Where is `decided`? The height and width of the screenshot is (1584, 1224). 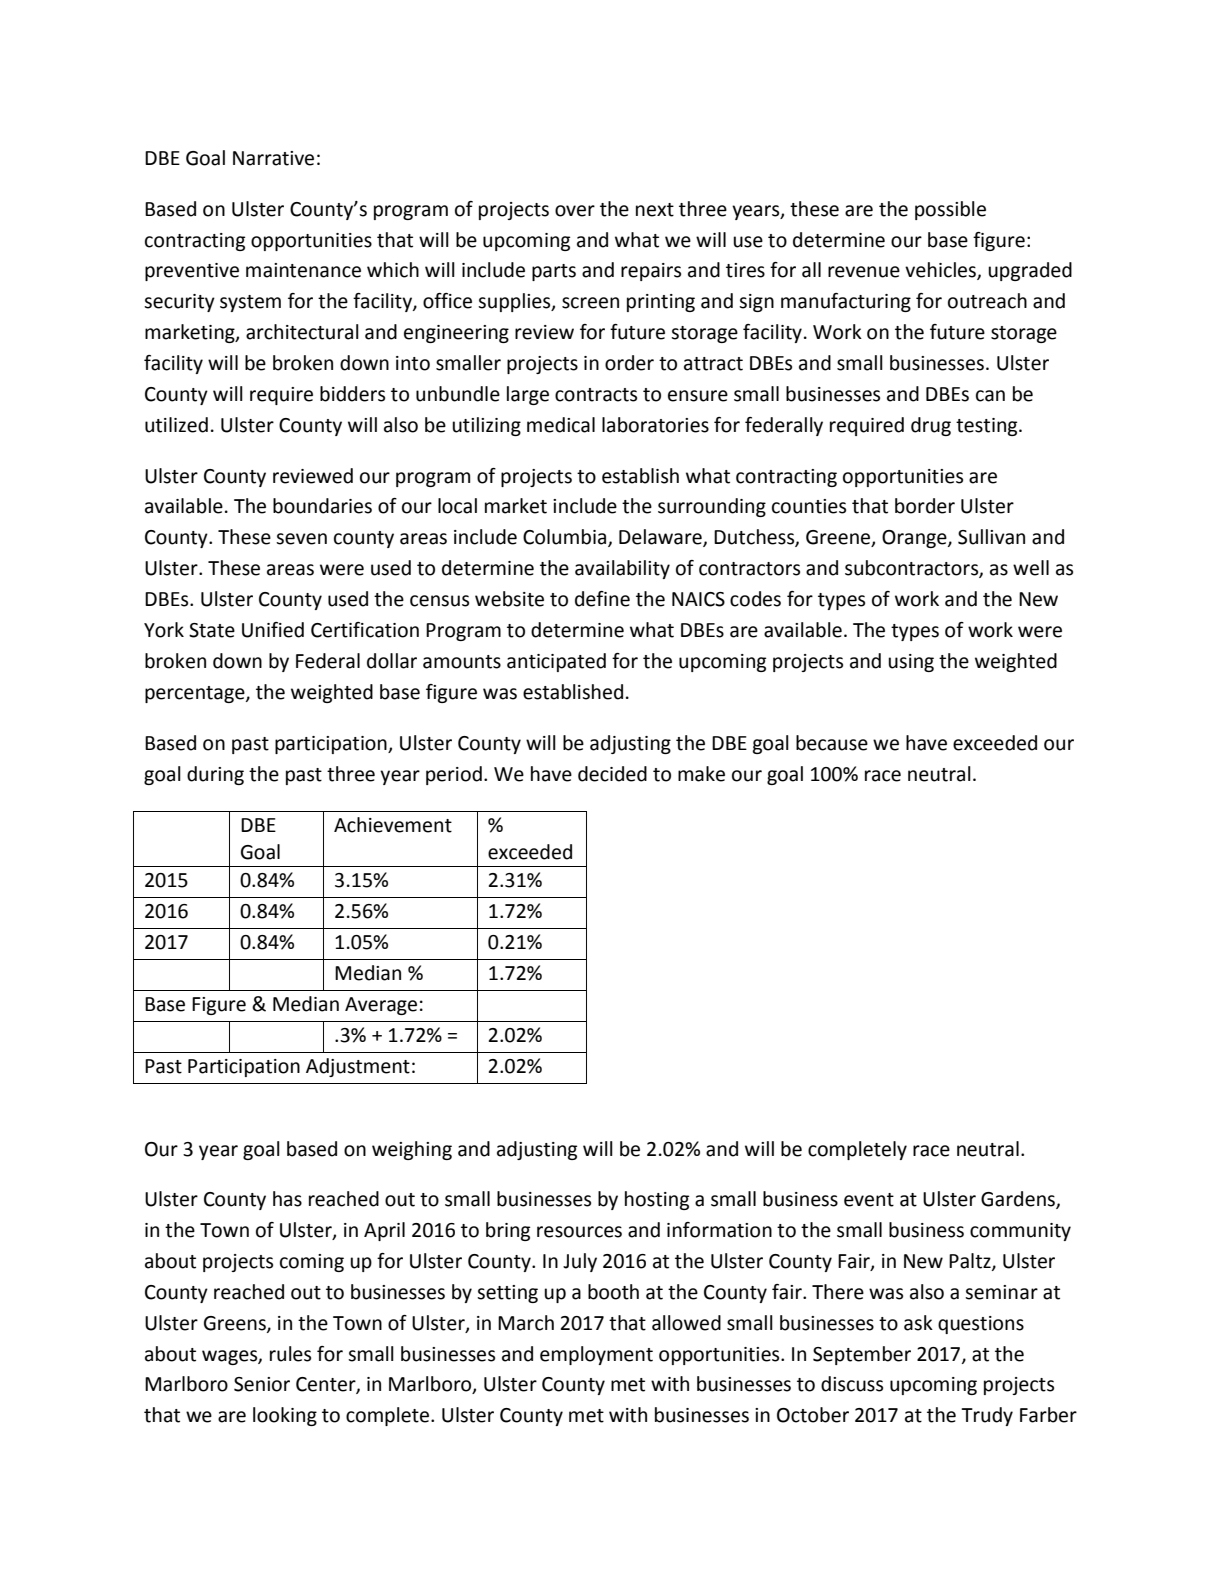
decided is located at coordinates (612, 774).
